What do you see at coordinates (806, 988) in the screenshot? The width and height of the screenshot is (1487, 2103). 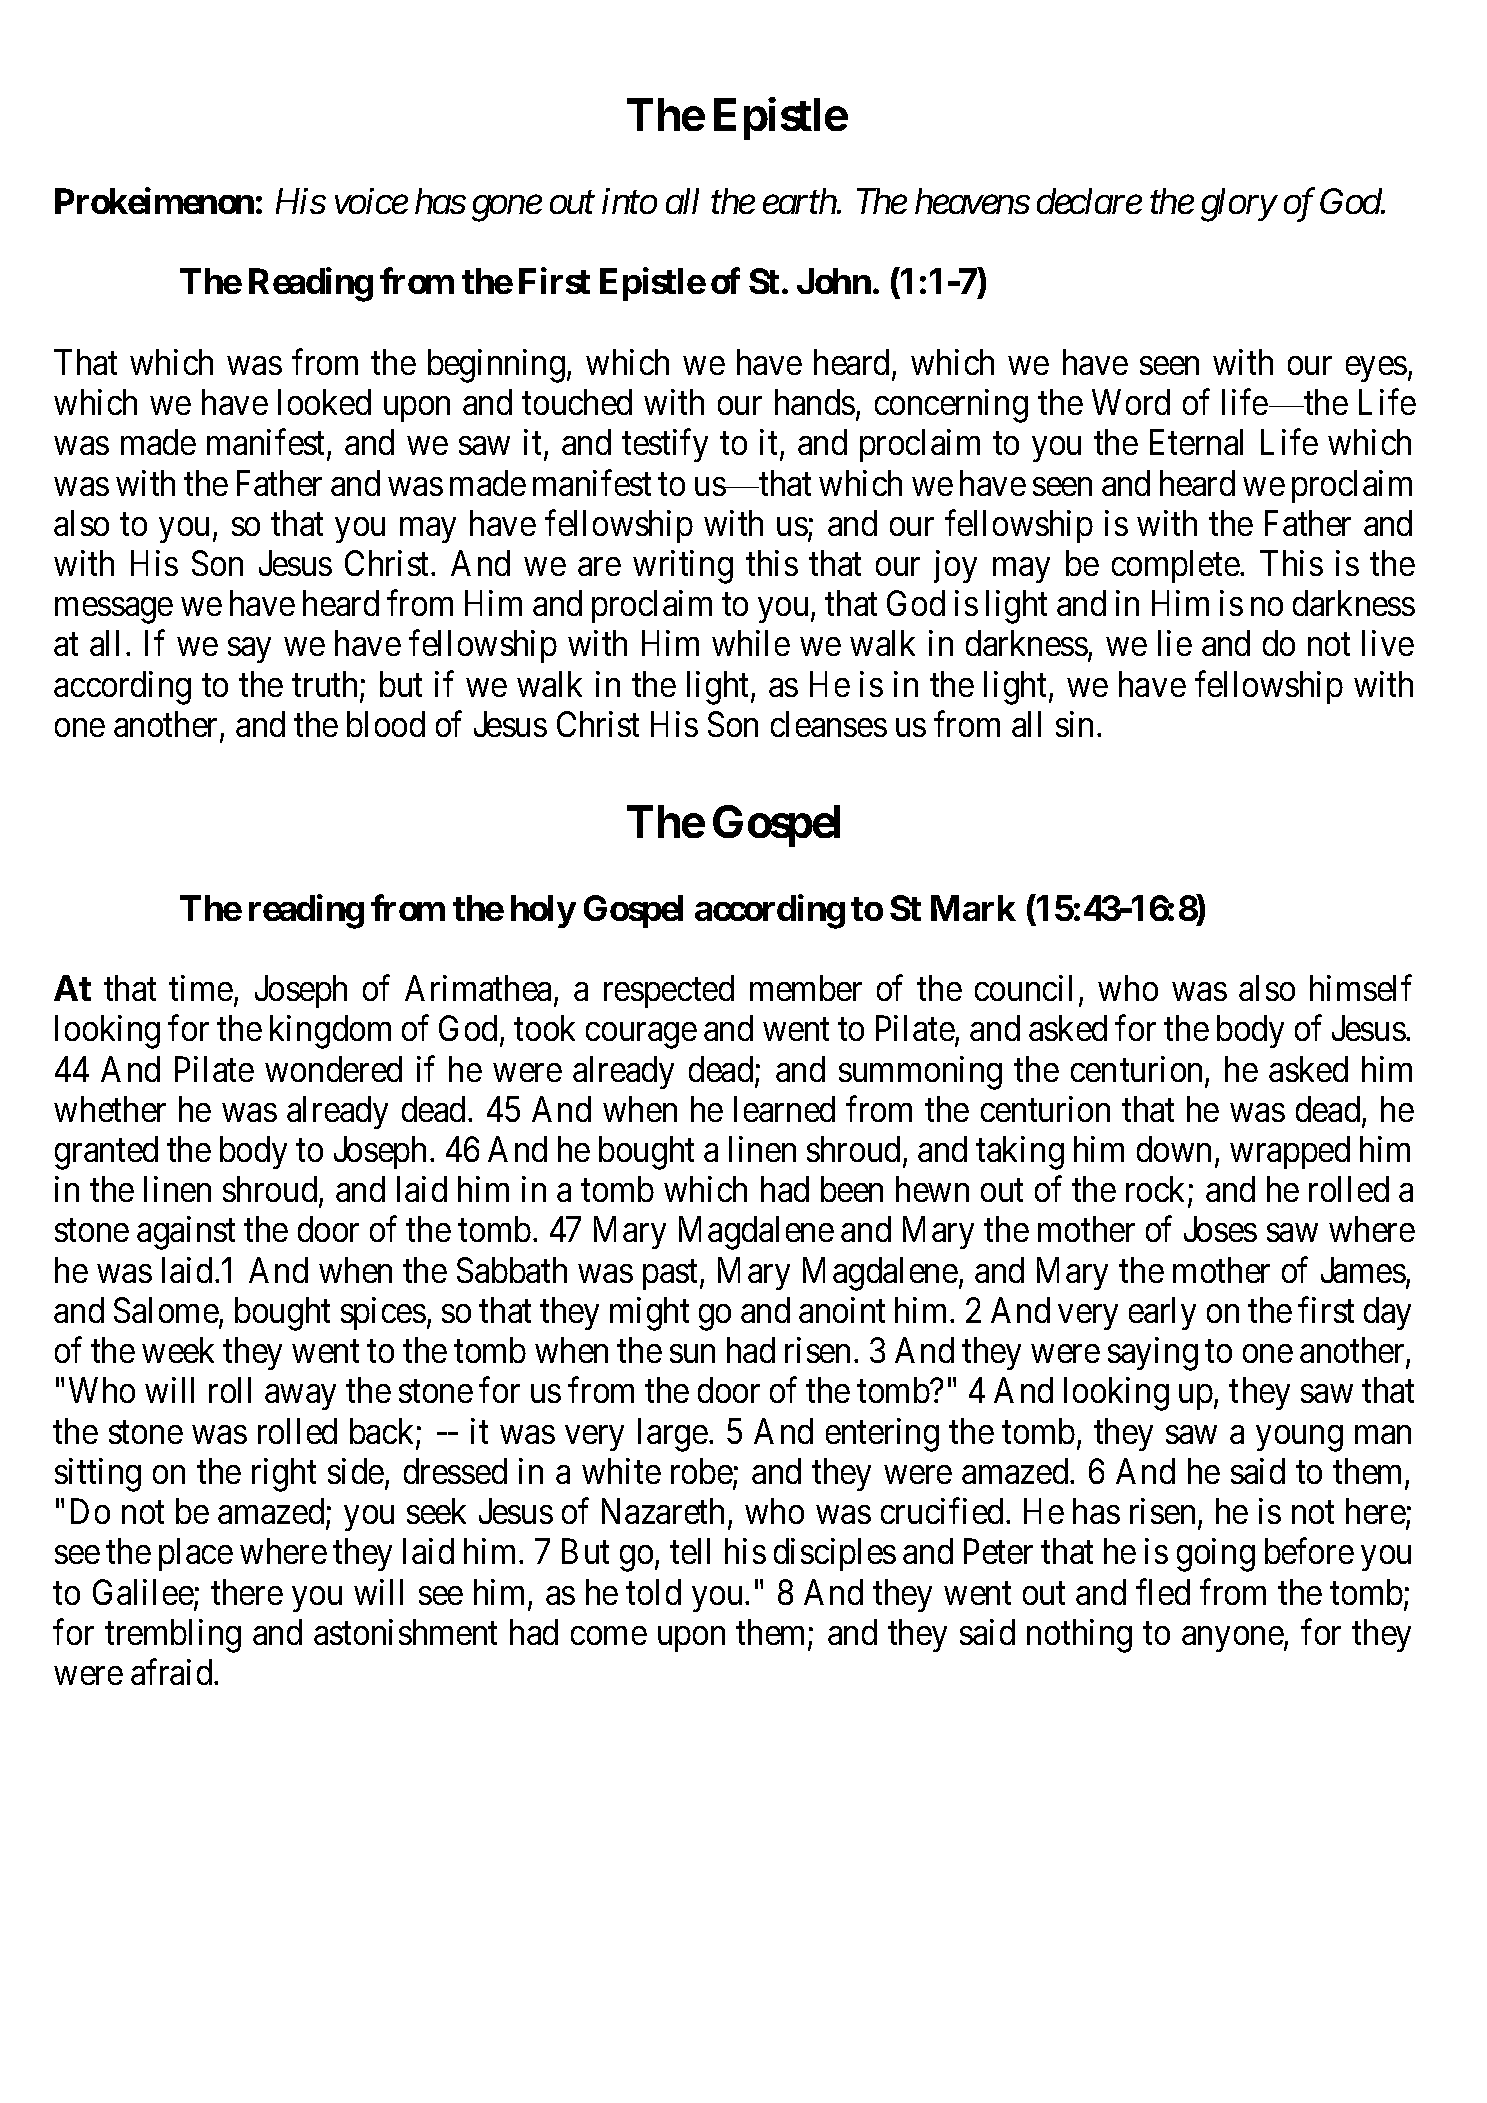 I see `member` at bounding box center [806, 988].
